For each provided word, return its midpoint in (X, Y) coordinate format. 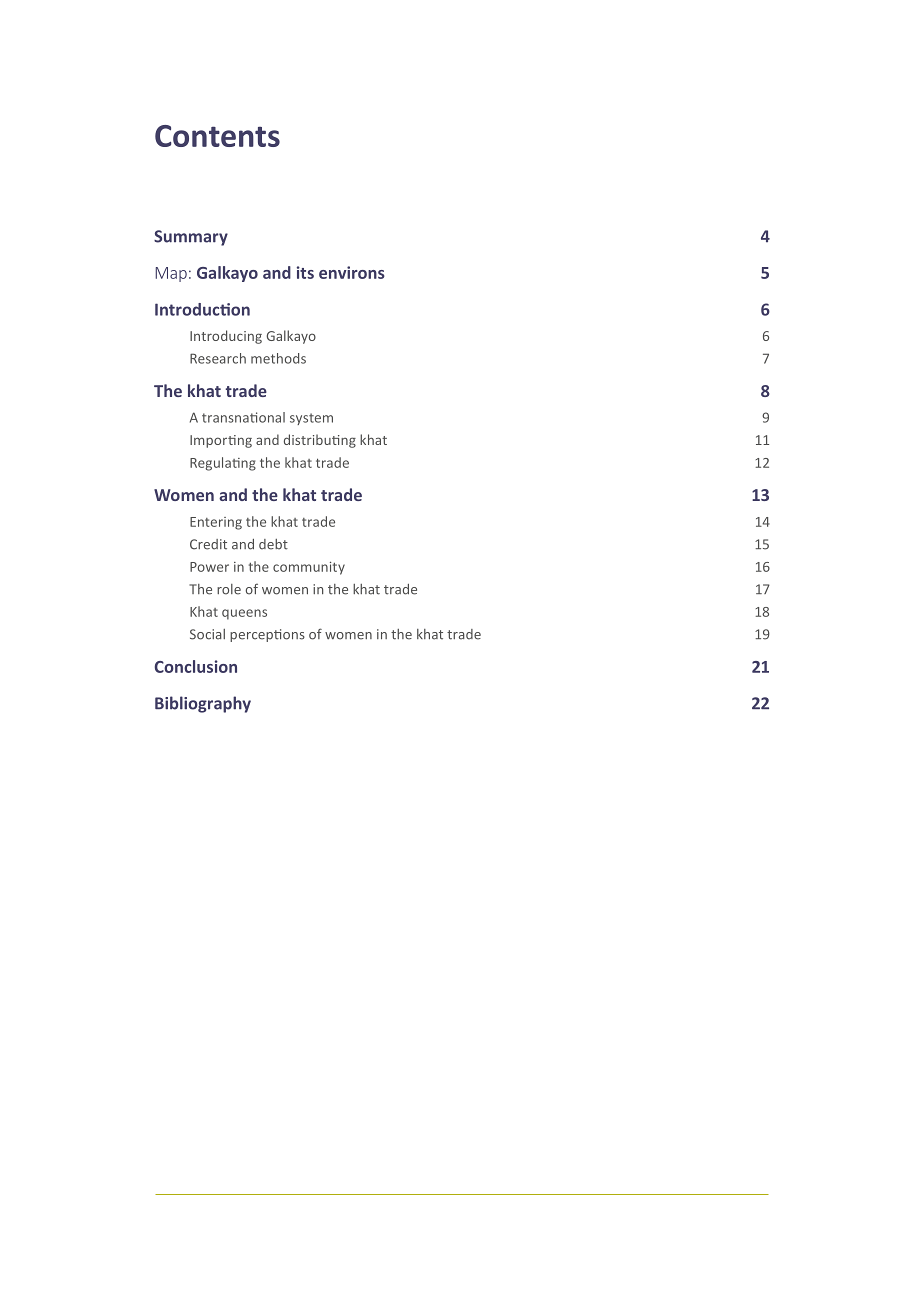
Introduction (202, 309)
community (309, 568)
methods (278, 358)
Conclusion (196, 666)
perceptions (267, 635)
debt (273, 544)
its (305, 272)
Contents (217, 136)
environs (352, 272)
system (311, 419)
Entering (216, 523)
